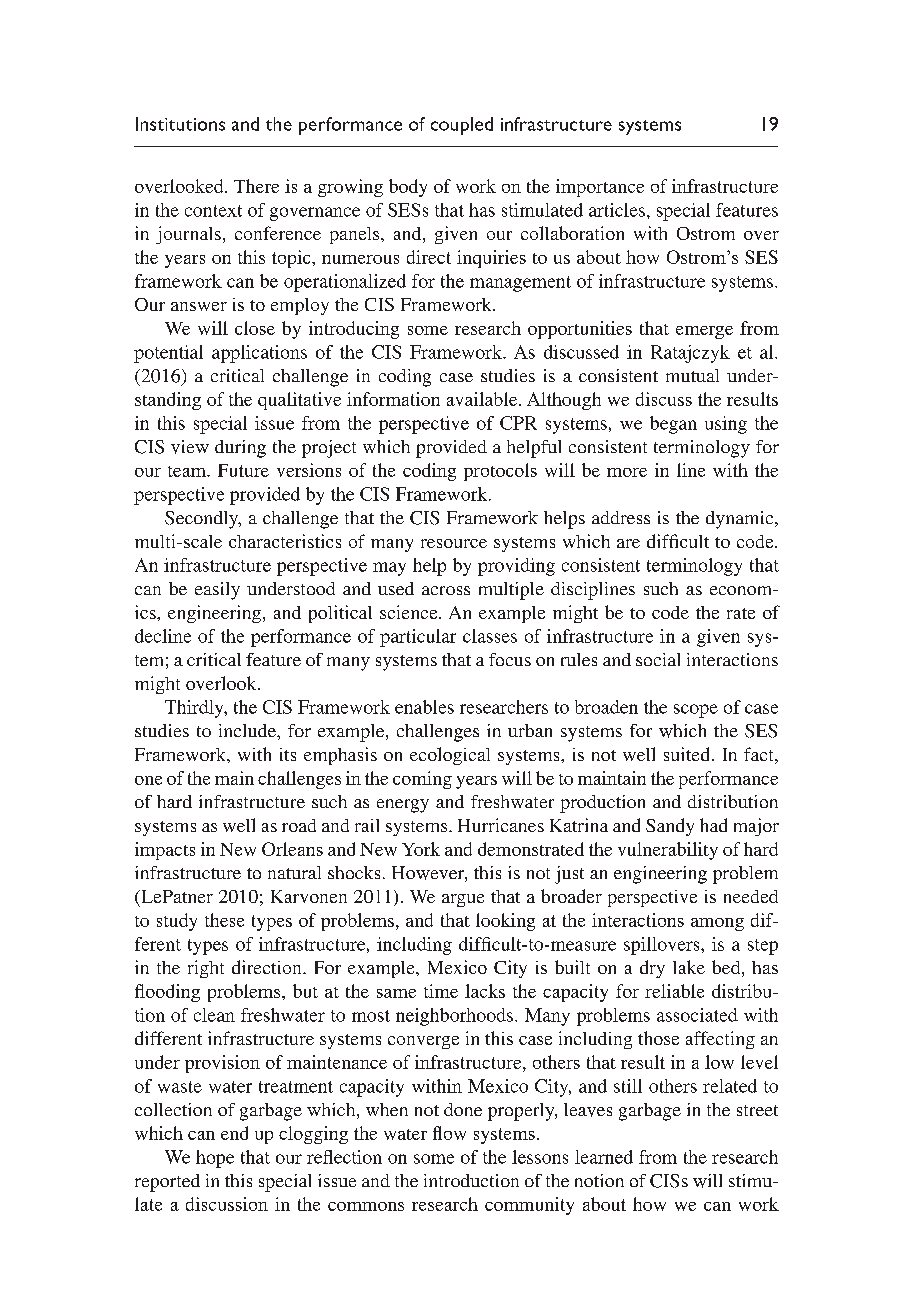  What do you see at coordinates (215, 1159) in the image?
I see `hope` at bounding box center [215, 1159].
